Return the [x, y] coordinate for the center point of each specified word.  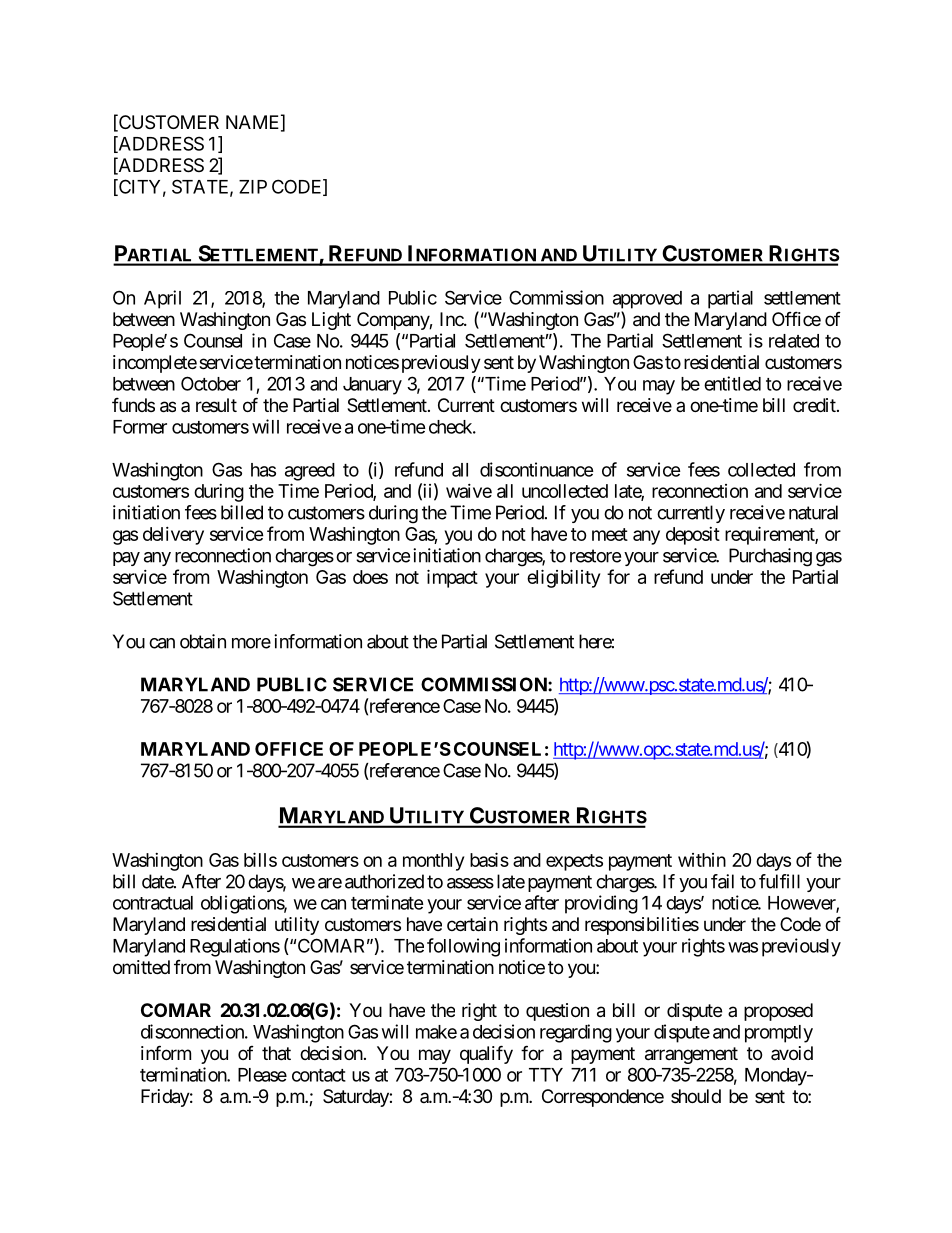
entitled [732, 383]
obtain [203, 641]
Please [262, 1075]
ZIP [253, 187]
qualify [486, 1054]
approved [647, 300]
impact [452, 578]
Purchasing [770, 557]
